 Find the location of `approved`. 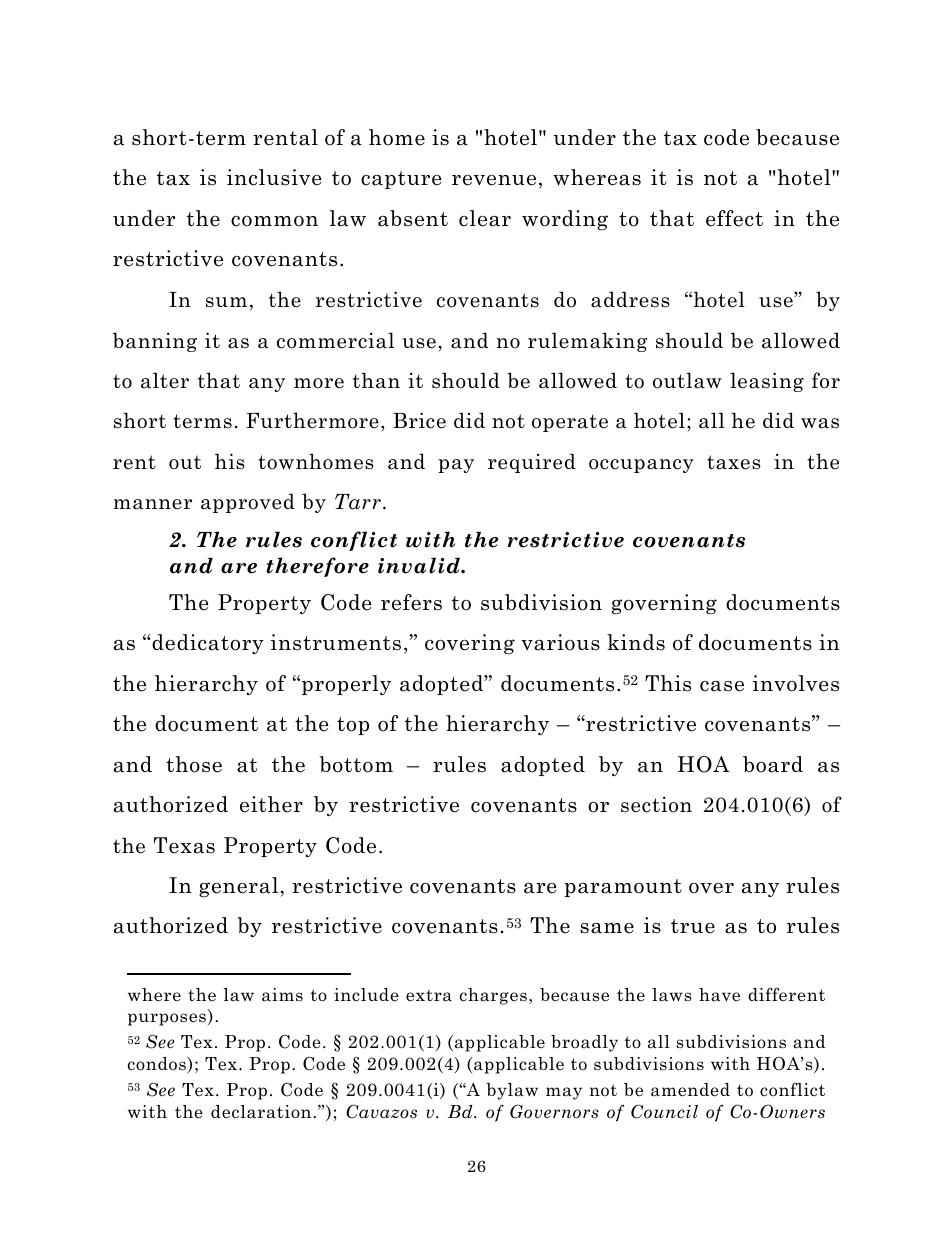

approved is located at coordinates (248, 503).
